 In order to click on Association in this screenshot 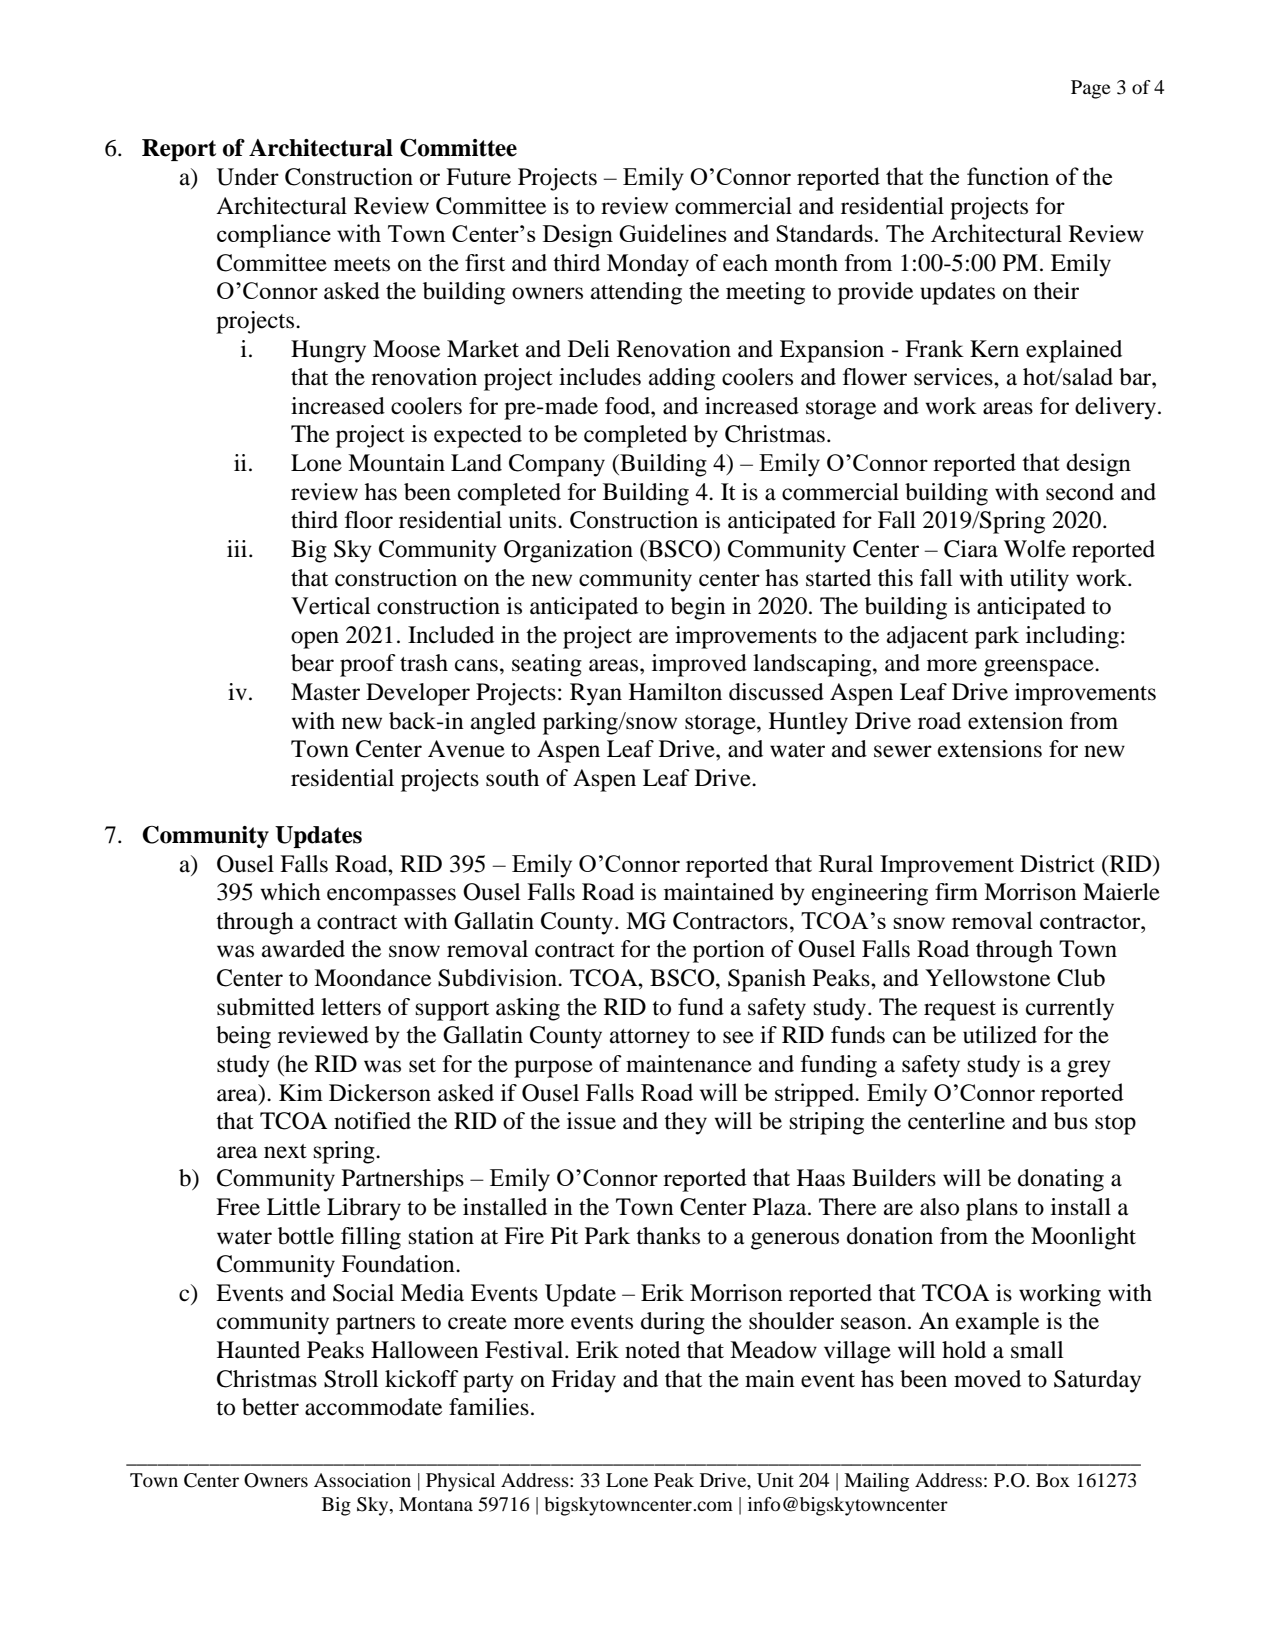, I will do `click(362, 1480)`.
